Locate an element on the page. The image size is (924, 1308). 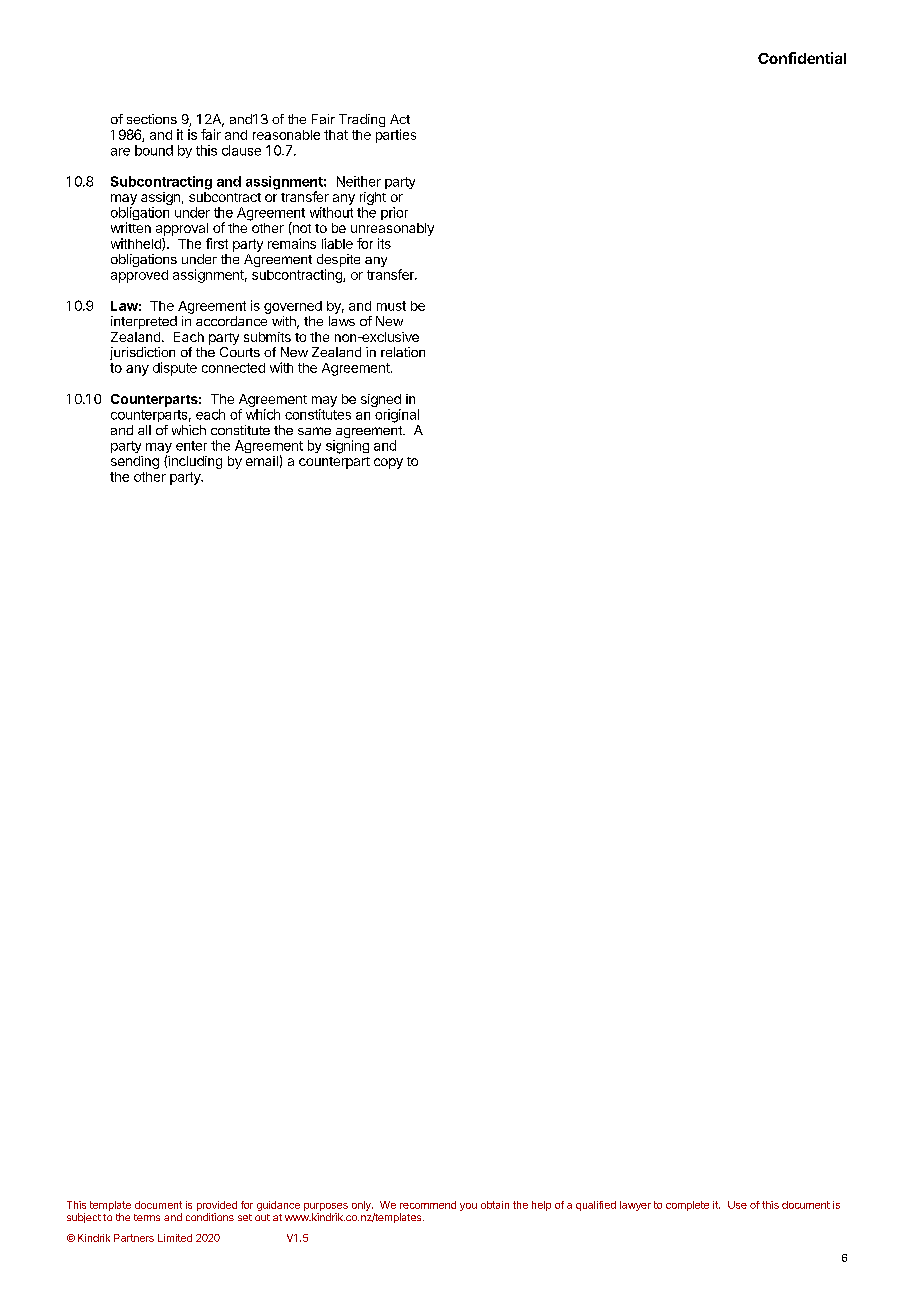
original is located at coordinates (397, 416).
